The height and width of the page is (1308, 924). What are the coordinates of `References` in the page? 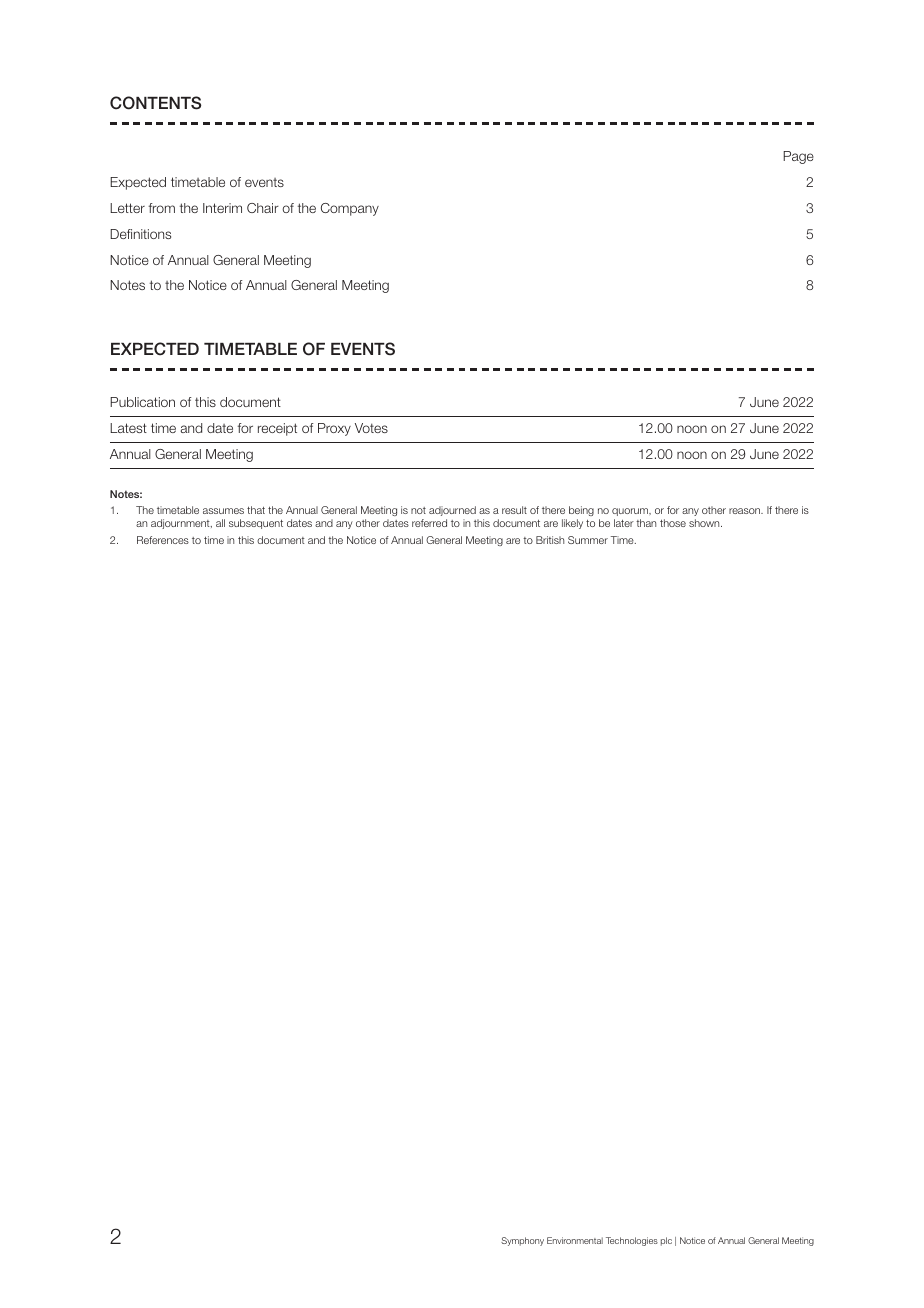 It's located at (163, 540).
